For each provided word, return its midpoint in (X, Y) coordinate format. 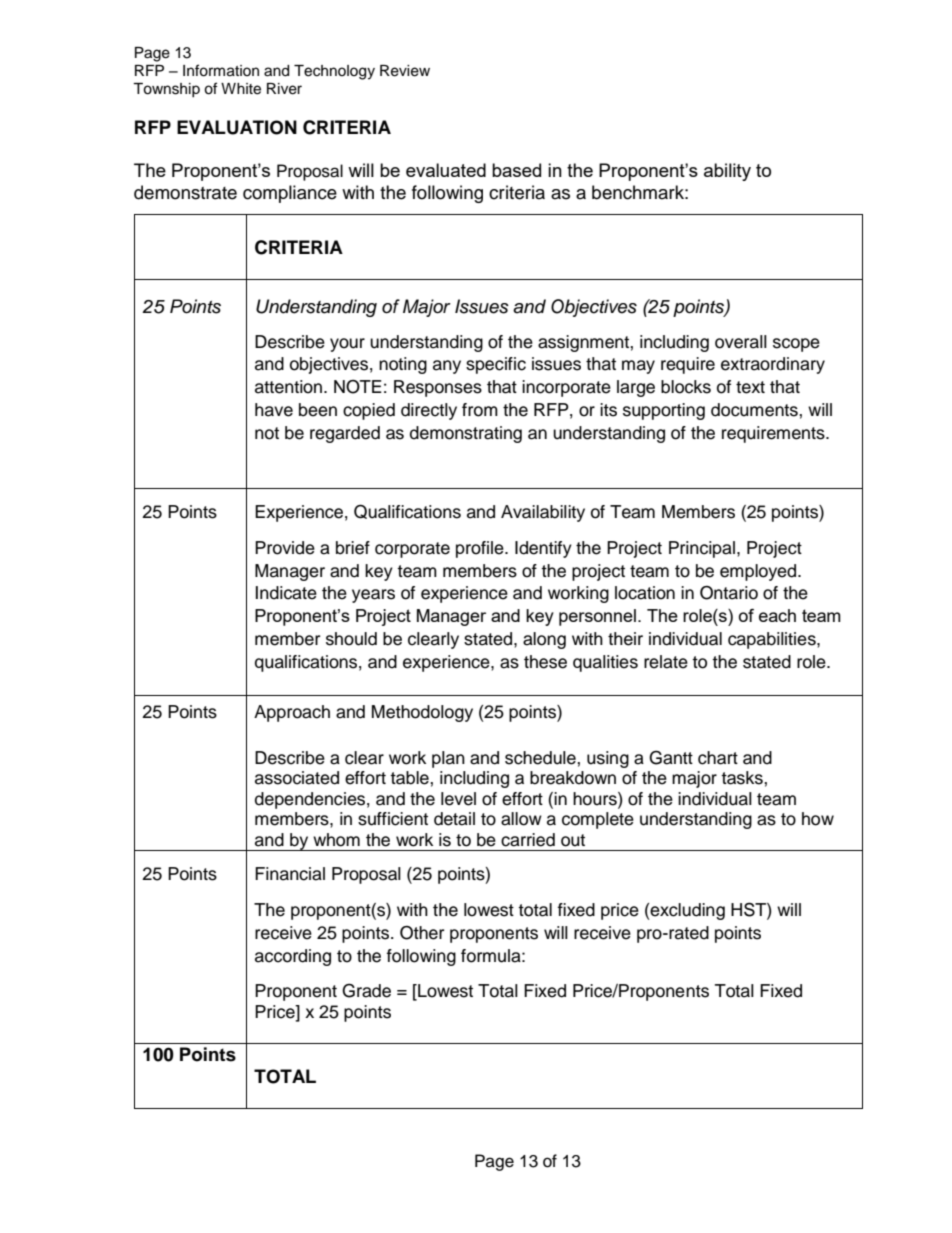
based (516, 170)
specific (496, 365)
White (241, 89)
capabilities (773, 640)
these (545, 662)
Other (422, 933)
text (750, 387)
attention (288, 387)
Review (405, 71)
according (293, 957)
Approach (292, 713)
